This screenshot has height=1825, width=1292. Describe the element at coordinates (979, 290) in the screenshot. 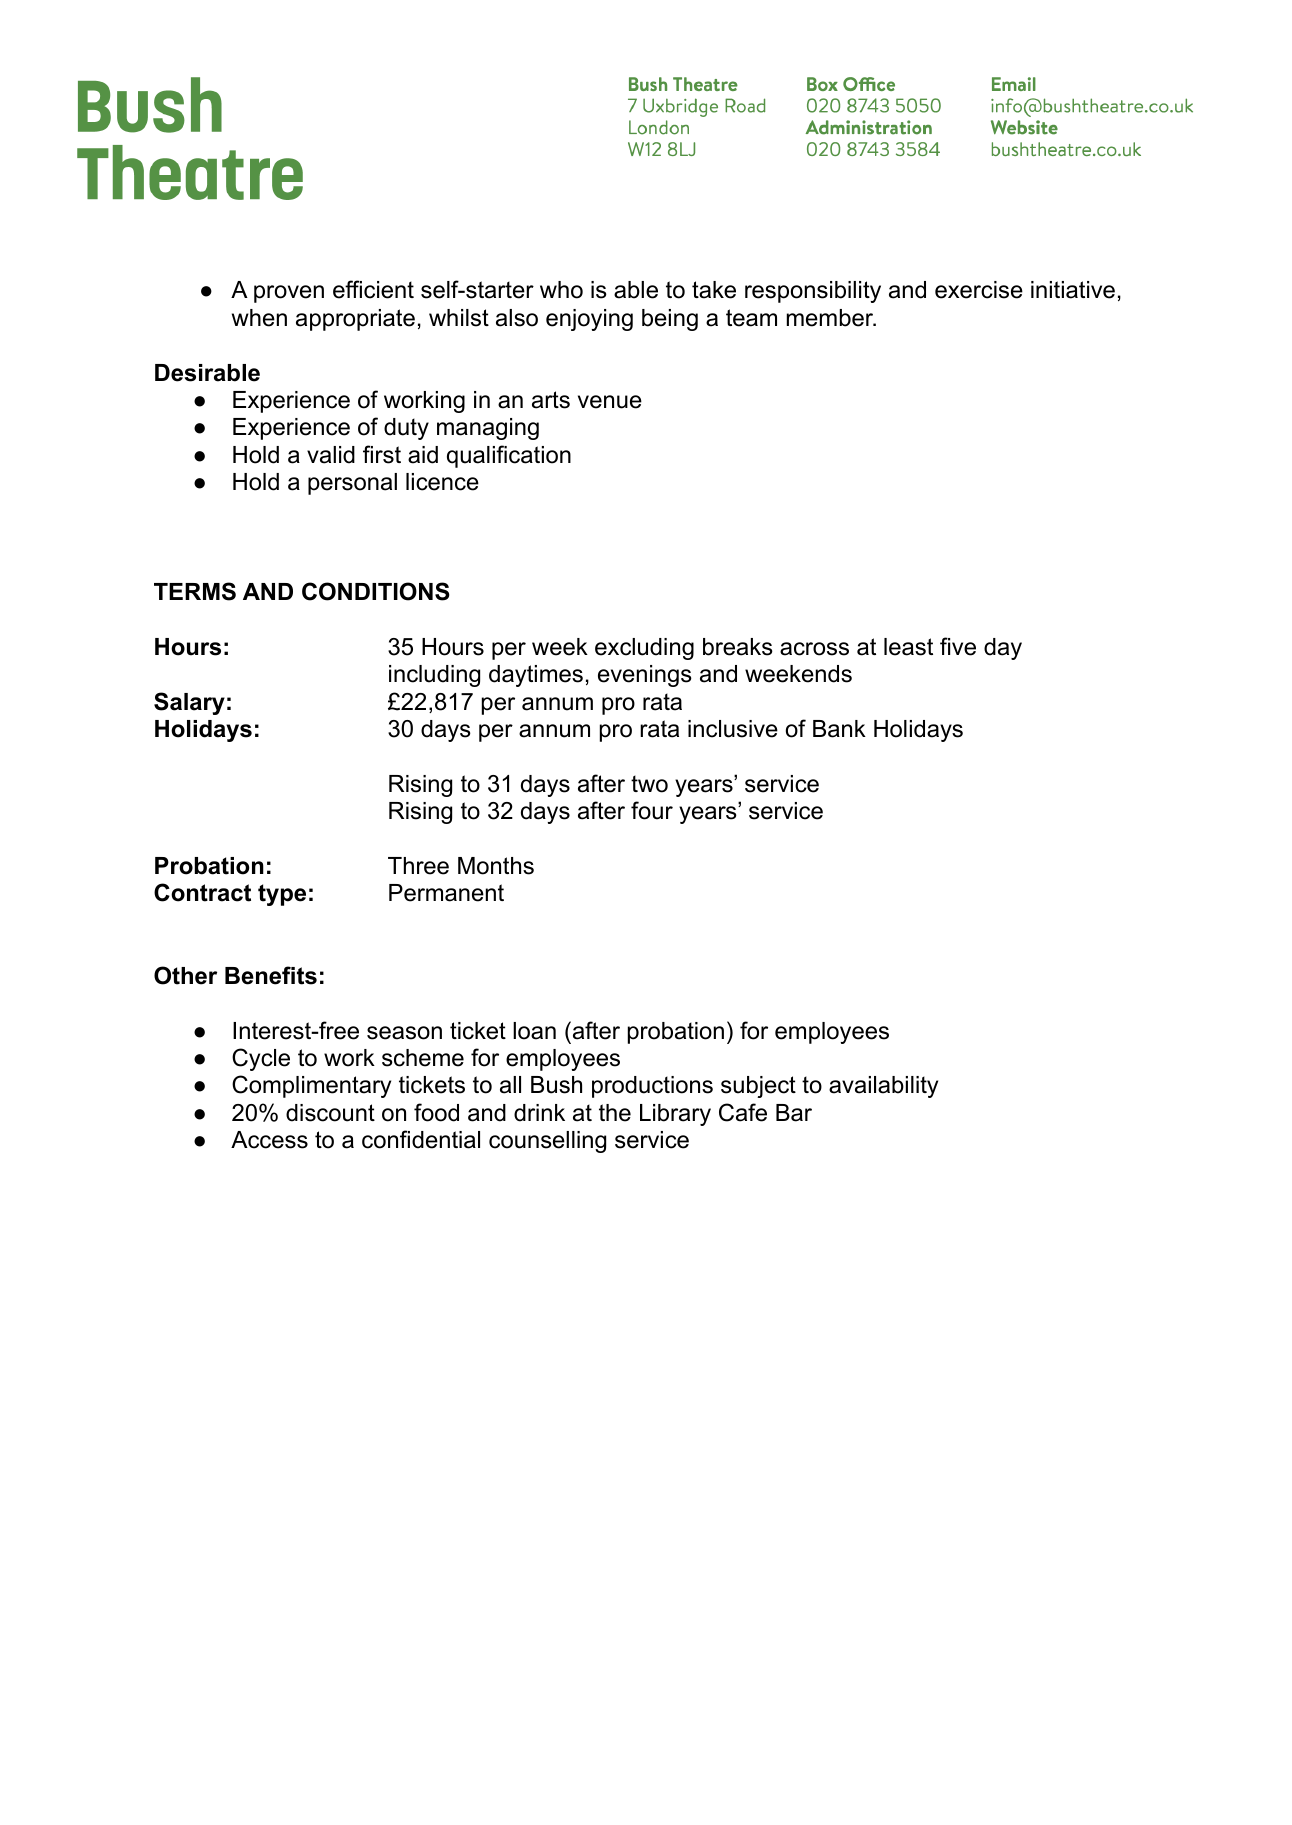

I see `exercise` at that location.
